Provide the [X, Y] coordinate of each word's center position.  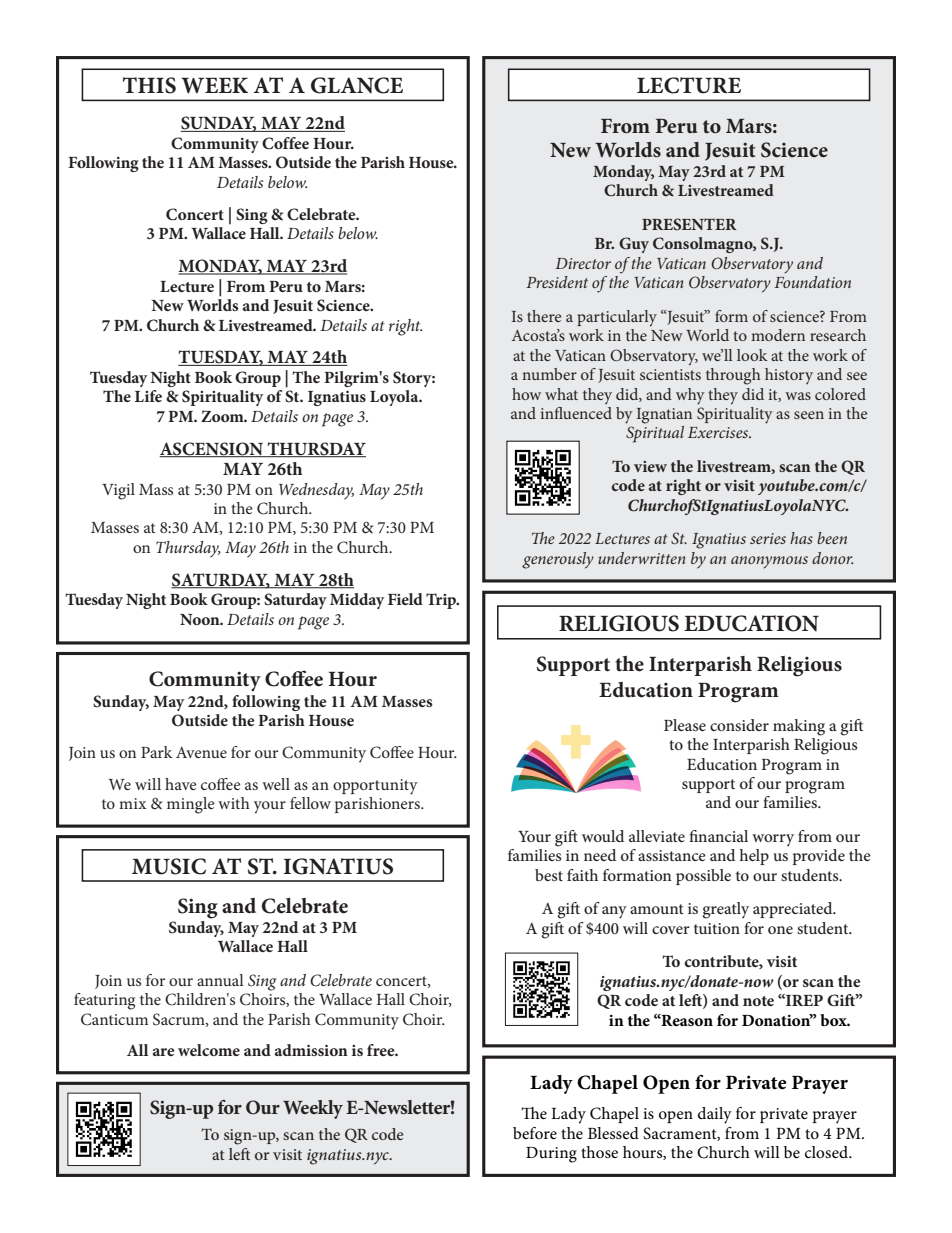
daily [715, 1115]
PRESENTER [689, 224]
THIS [149, 85]
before [535, 1133]
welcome [209, 1050]
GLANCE [357, 85]
